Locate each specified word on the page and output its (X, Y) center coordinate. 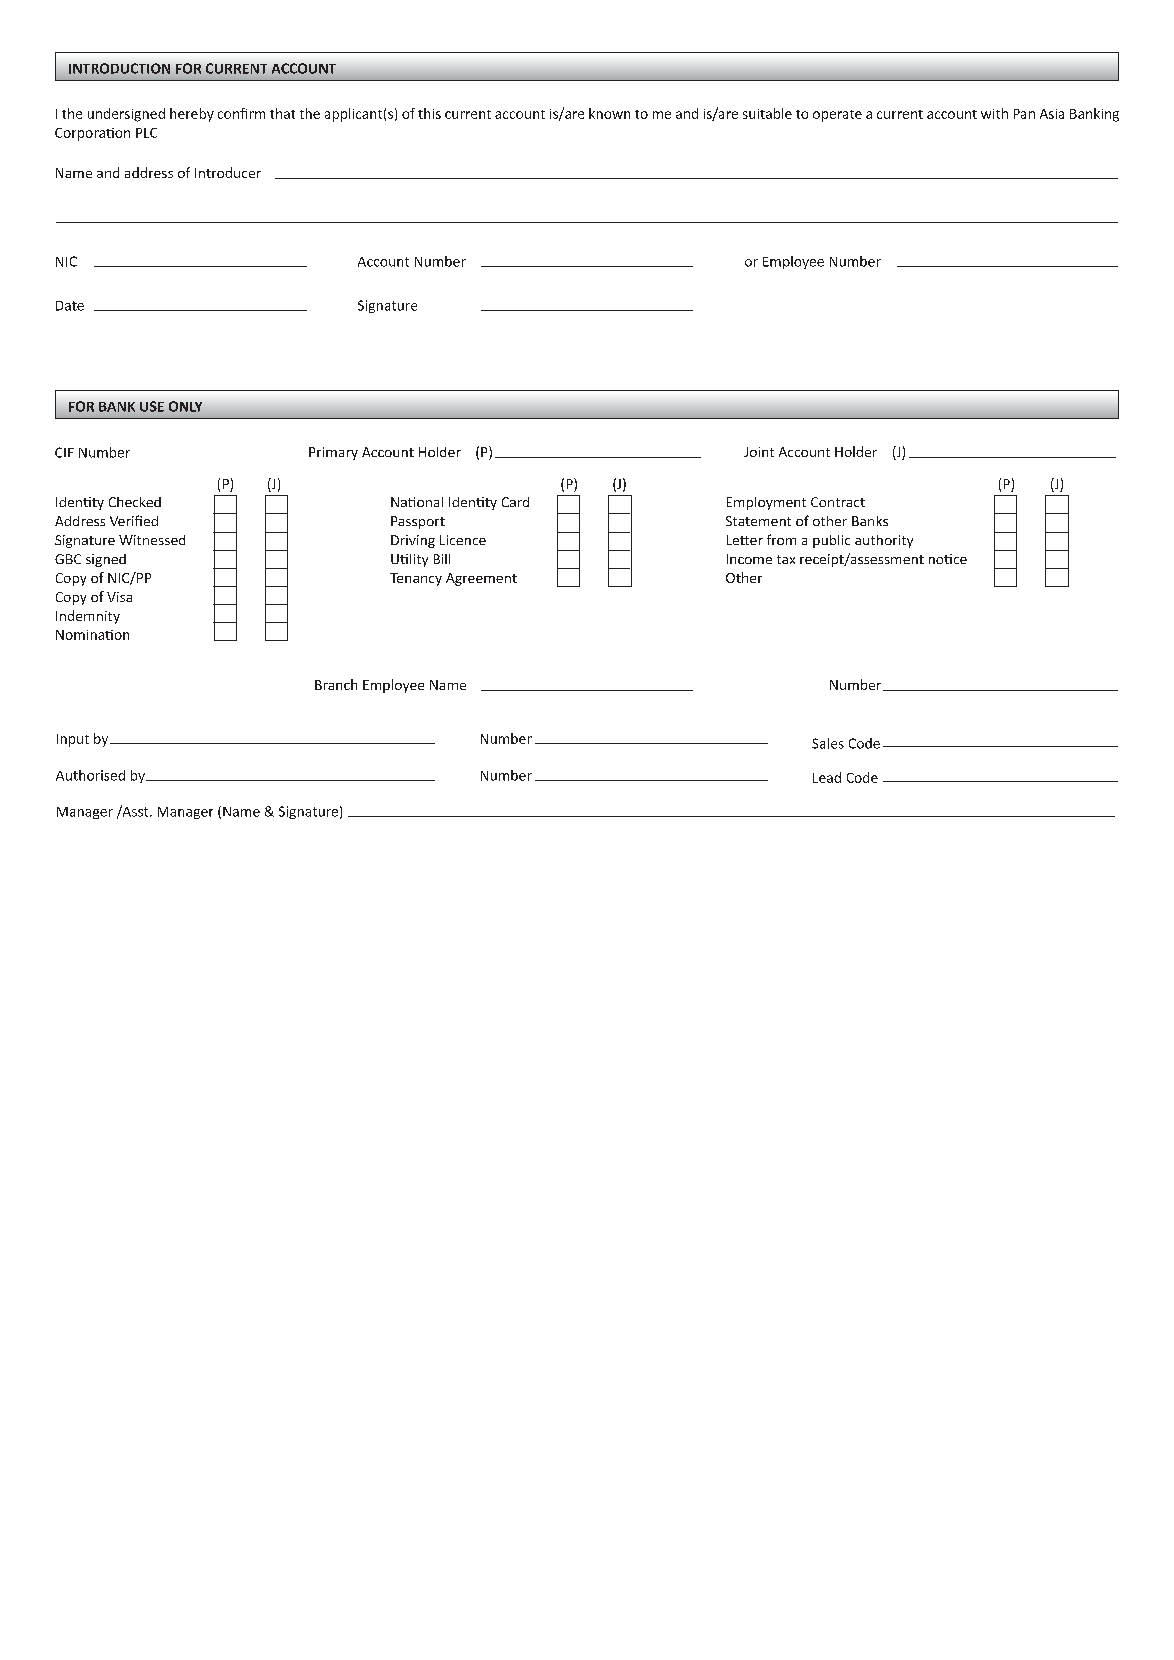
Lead (827, 777)
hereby (192, 115)
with (994, 113)
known (609, 113)
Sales (828, 743)
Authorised (90, 775)
